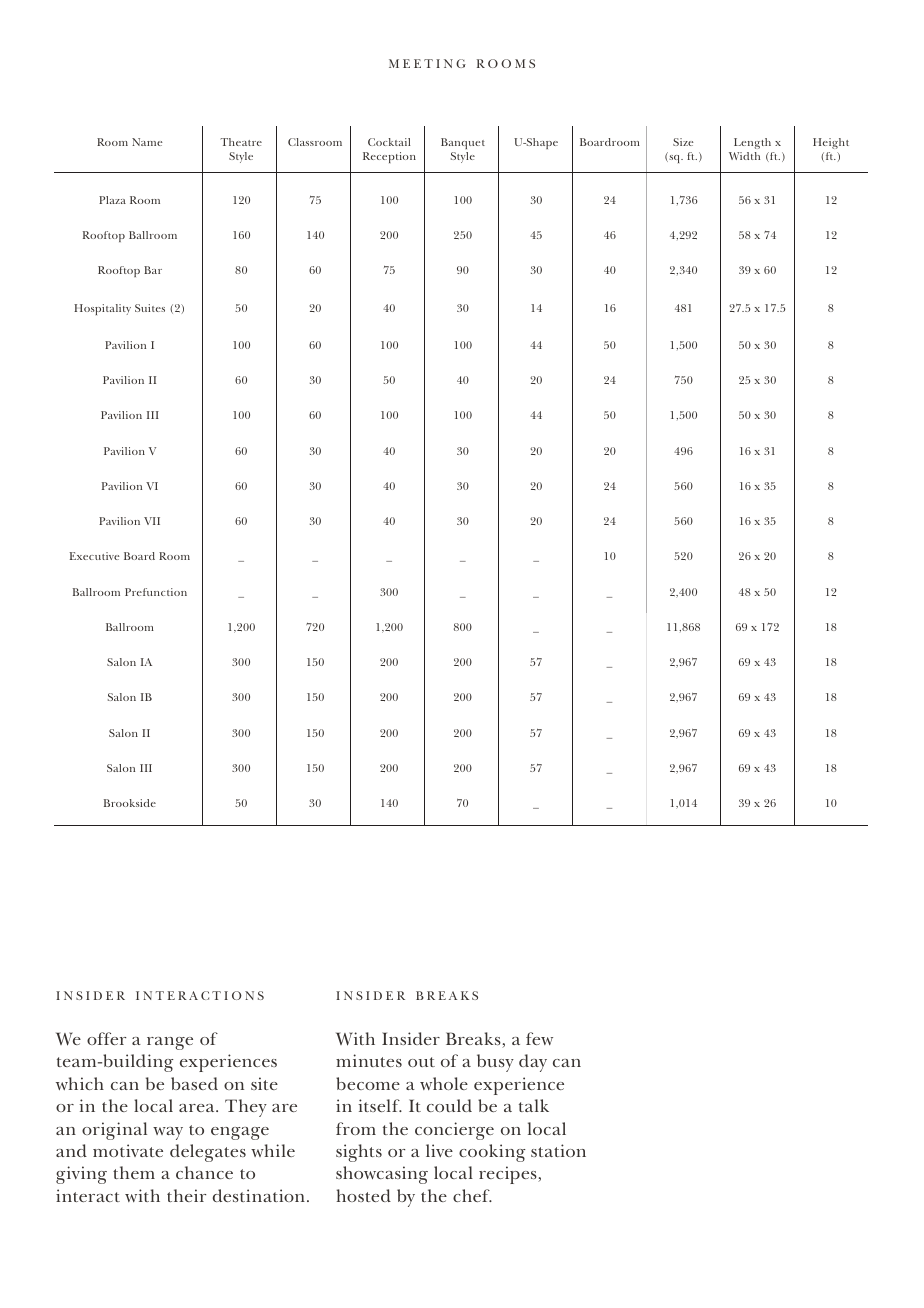 The width and height of the page is (924, 1308). I want to click on Length, so click(752, 143).
